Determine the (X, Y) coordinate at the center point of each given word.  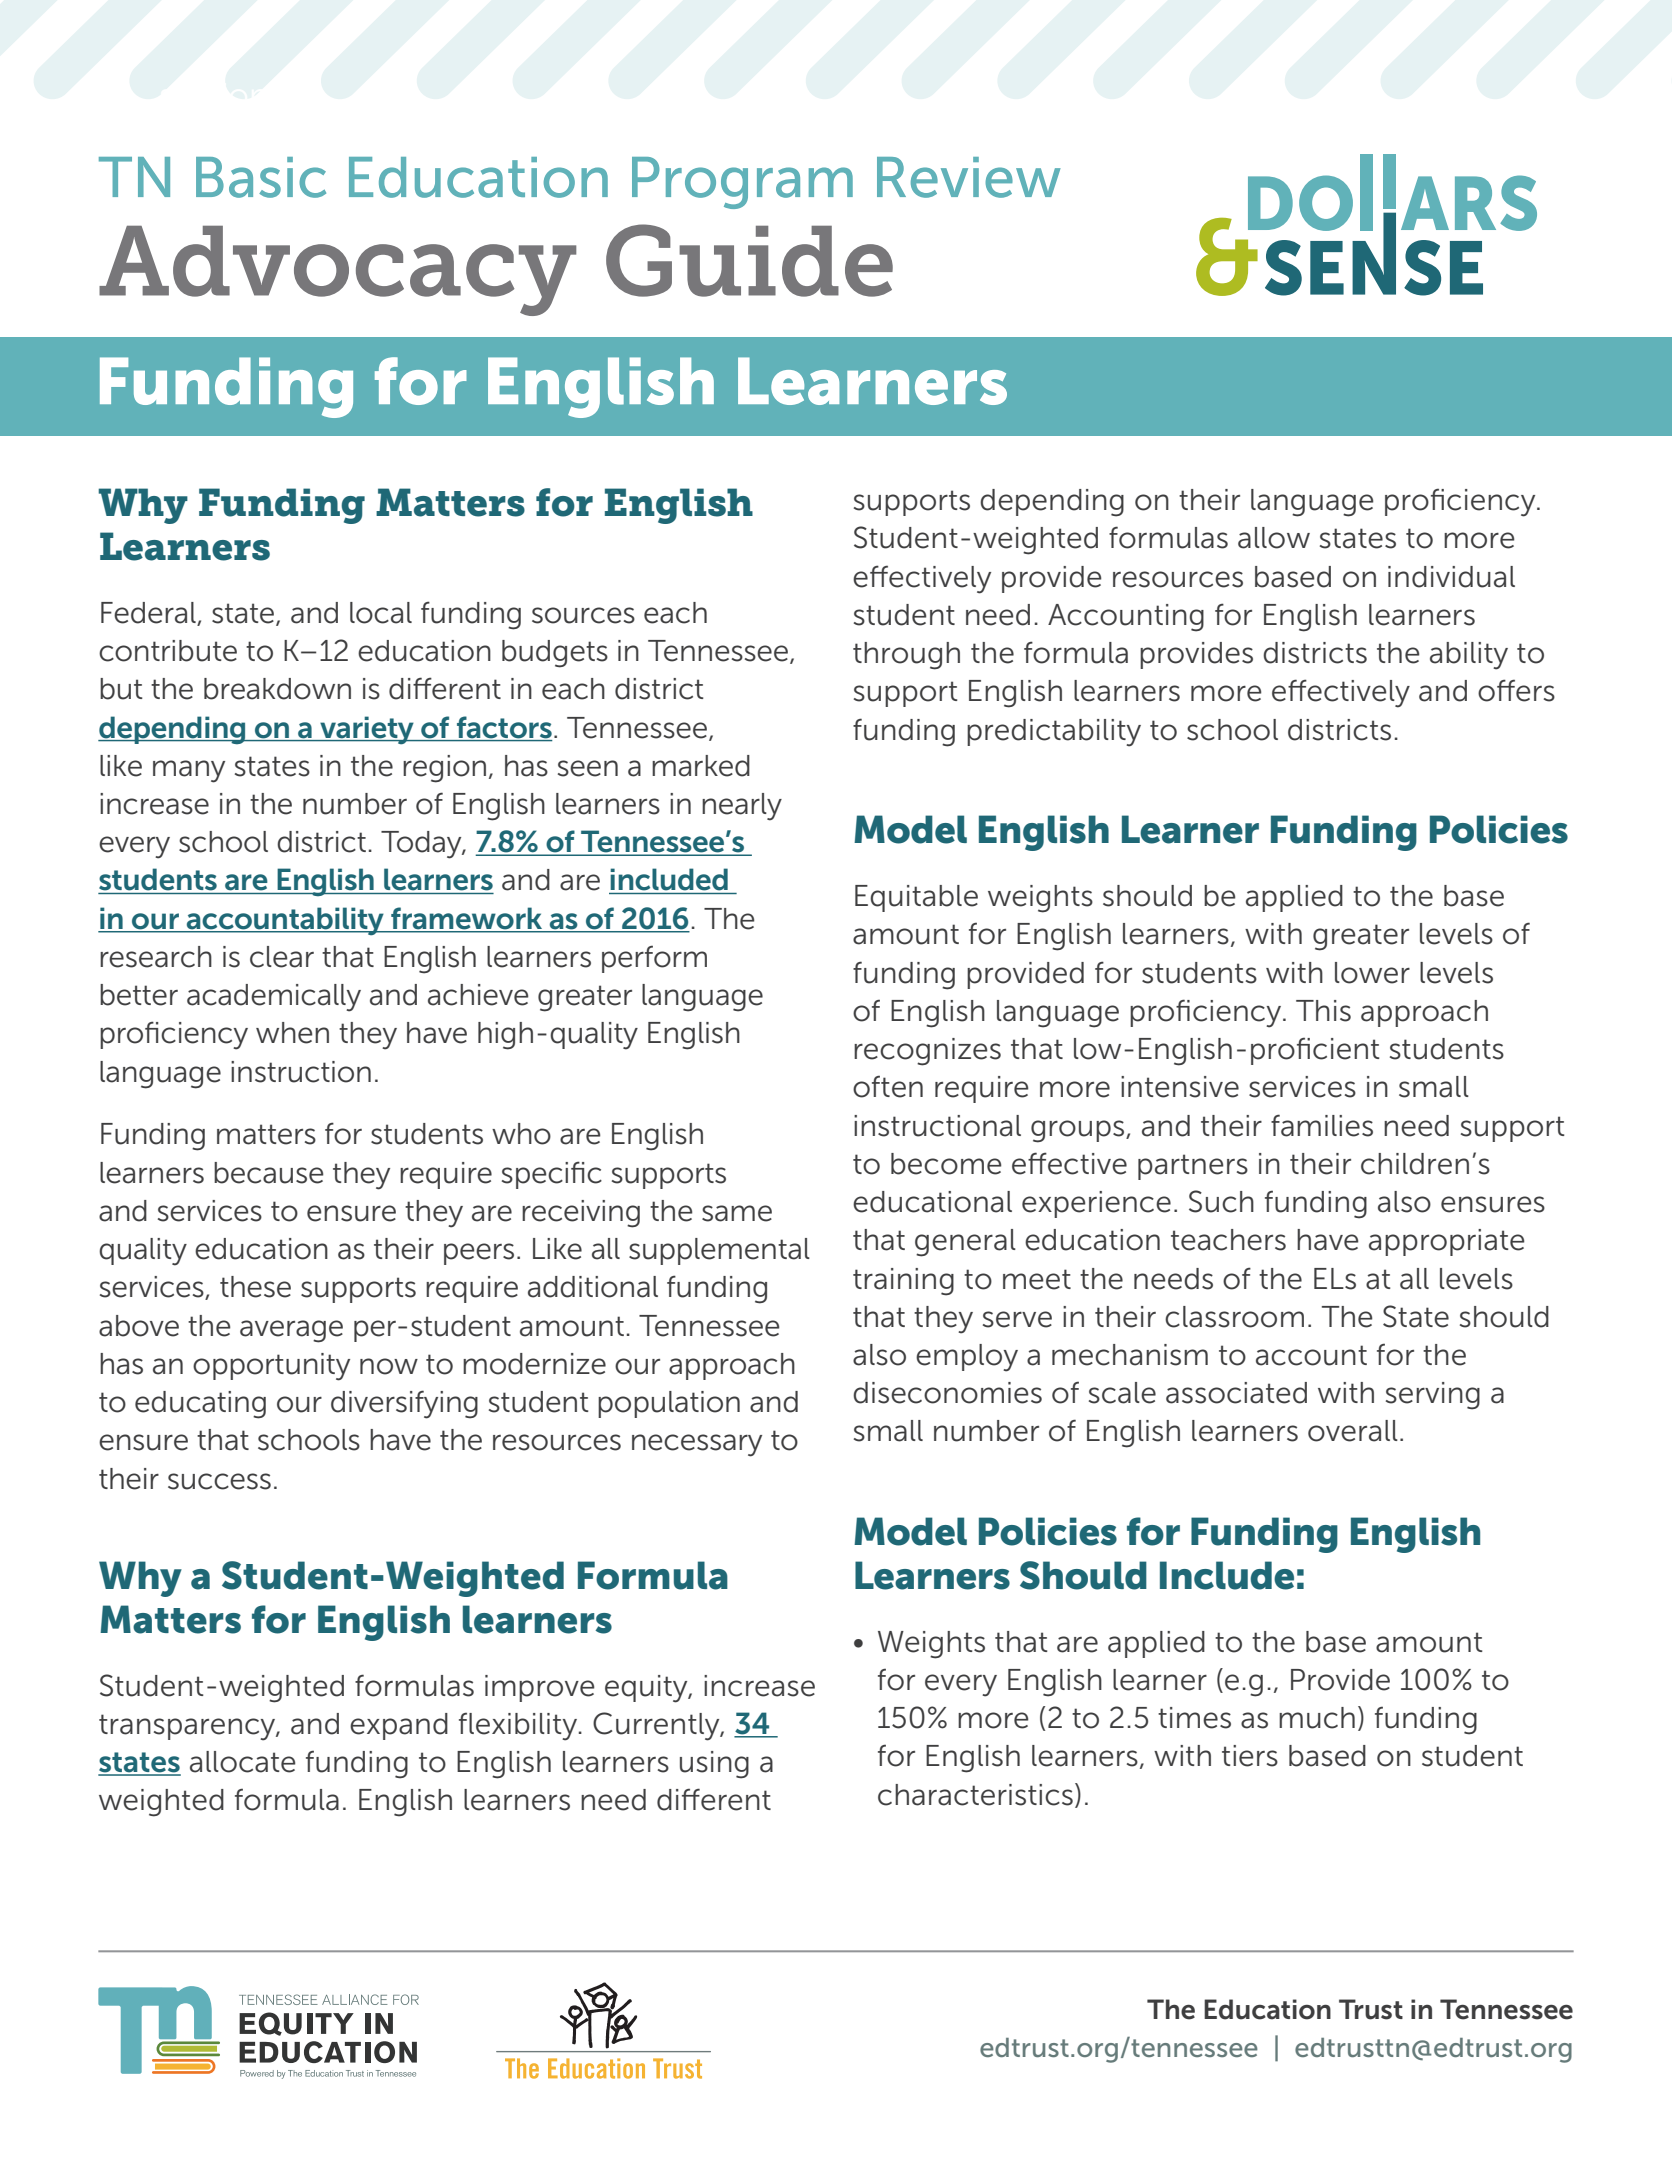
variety (367, 730)
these (255, 1287)
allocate (243, 1762)
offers (1516, 690)
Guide (749, 260)
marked (701, 766)
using (714, 1765)
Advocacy (337, 271)
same (737, 1213)
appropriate (1447, 1242)
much (1317, 1718)
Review (969, 177)
